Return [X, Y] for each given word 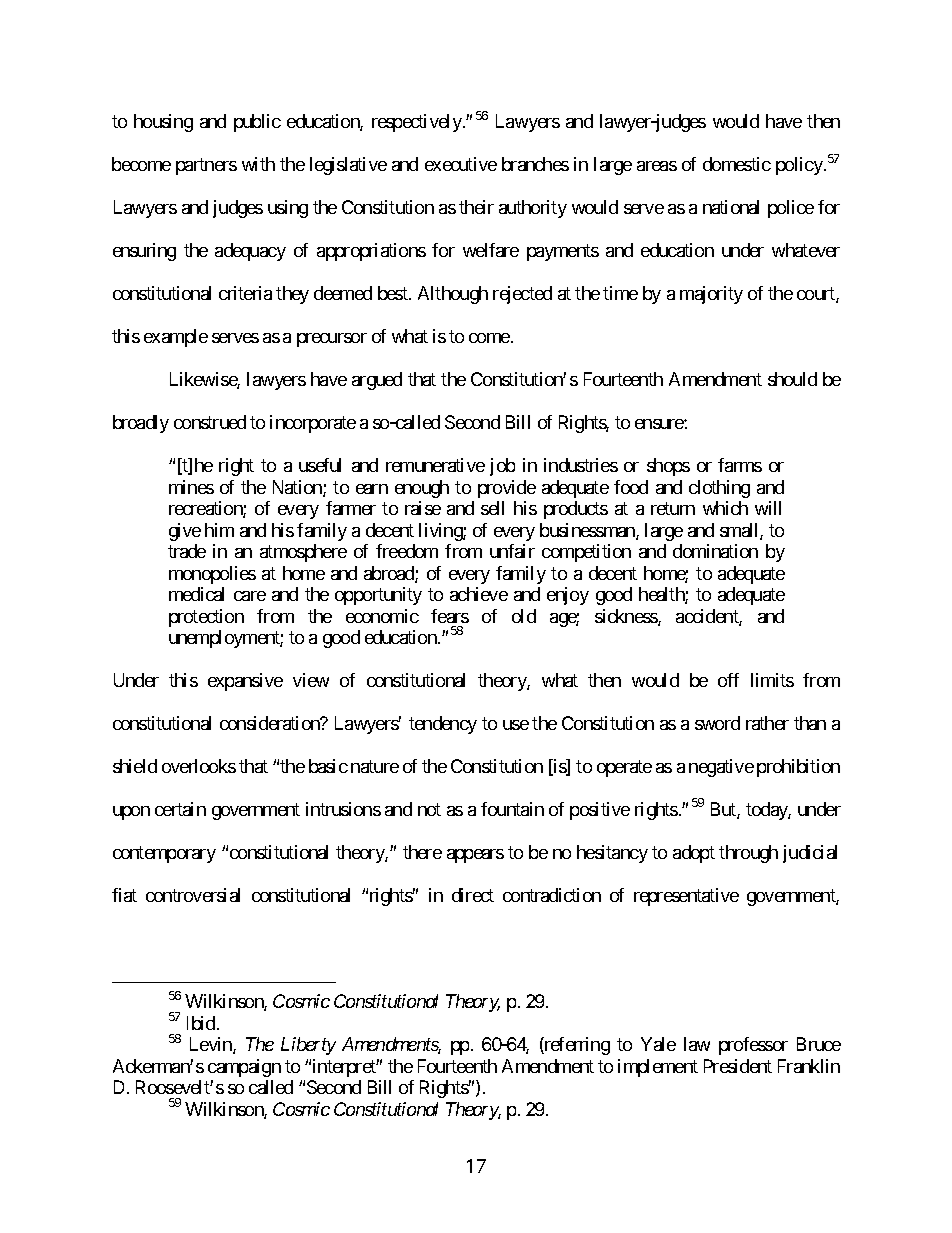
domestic [737, 164]
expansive [245, 682]
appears [475, 856]
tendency [443, 725]
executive [461, 164]
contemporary [164, 854]
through [748, 854]
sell [492, 508]
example [176, 338]
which [725, 508]
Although [453, 295]
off [728, 680]
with [258, 164]
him [219, 530]
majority [711, 295]
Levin [212, 1045]
